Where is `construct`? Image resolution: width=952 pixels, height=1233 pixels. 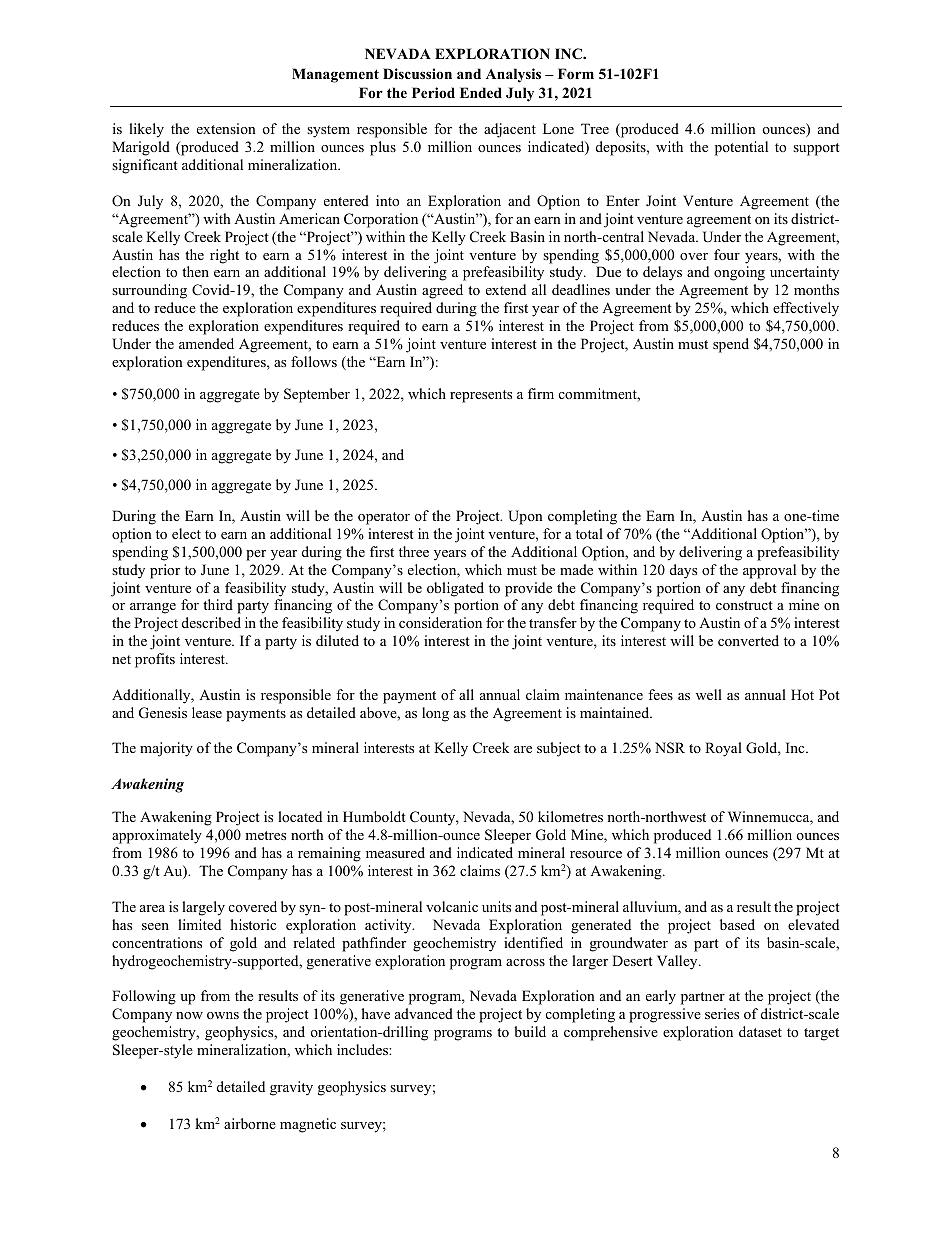 construct is located at coordinates (744, 605).
